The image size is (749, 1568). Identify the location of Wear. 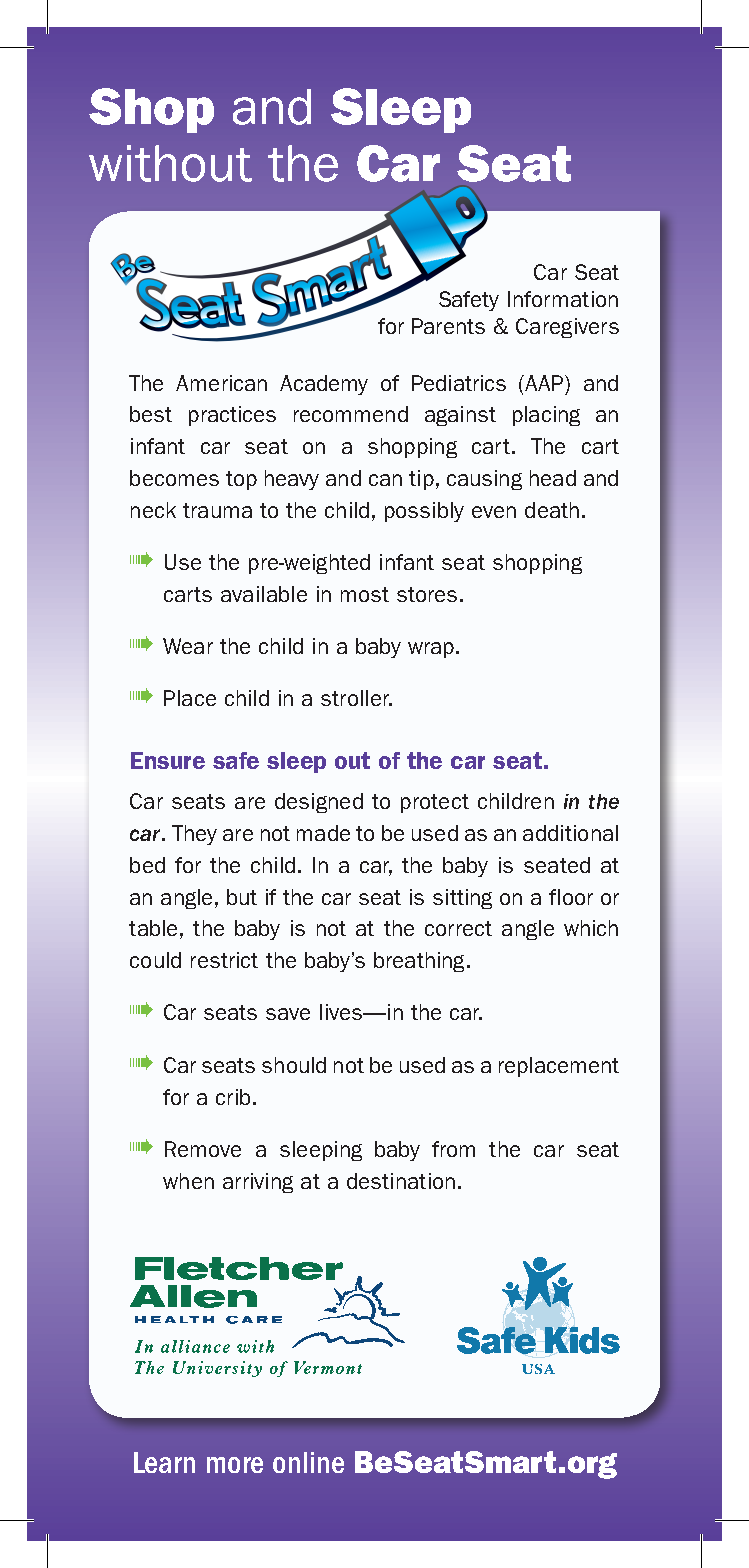
(188, 646).
